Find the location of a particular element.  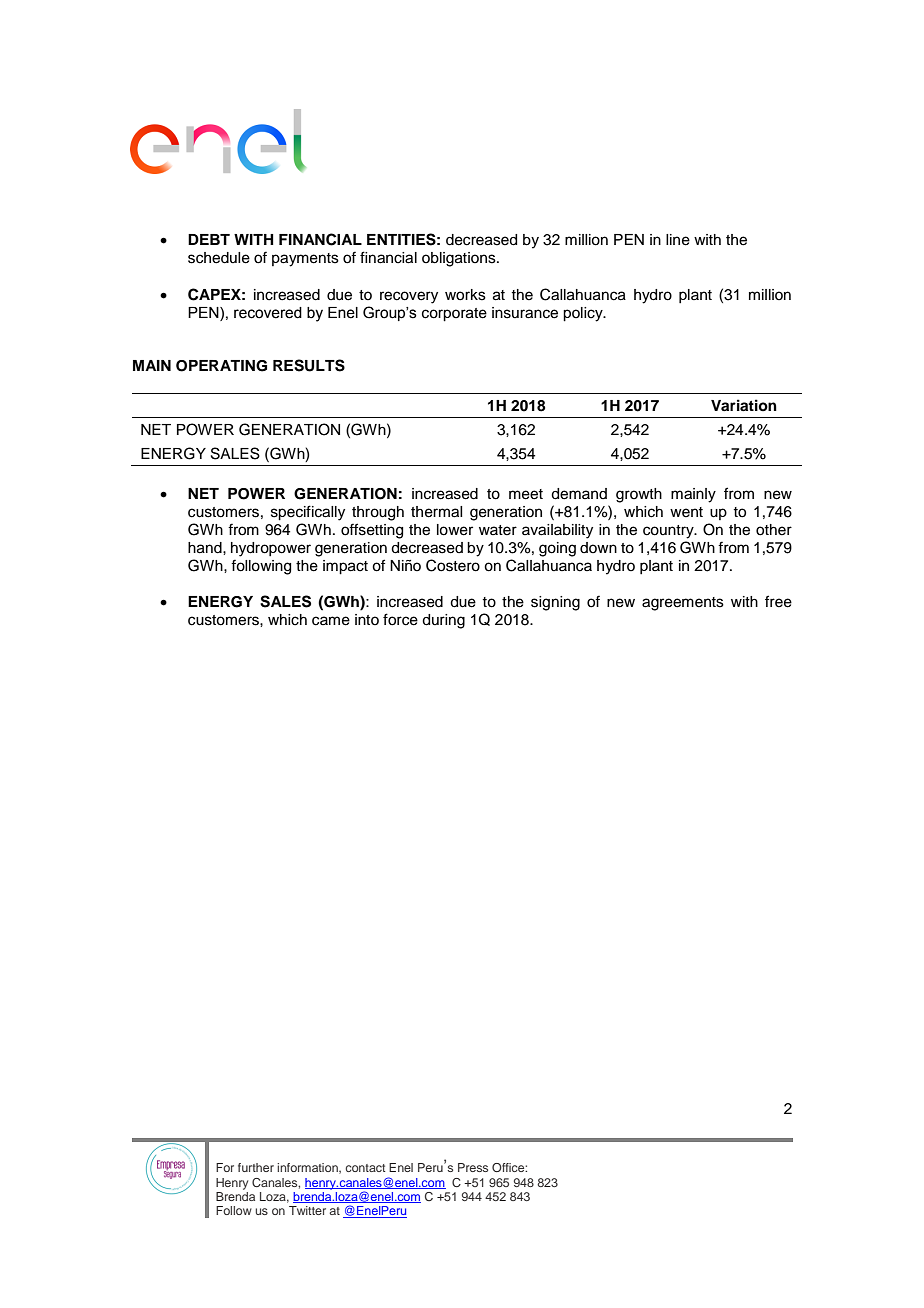

Press is located at coordinates (473, 1167).
